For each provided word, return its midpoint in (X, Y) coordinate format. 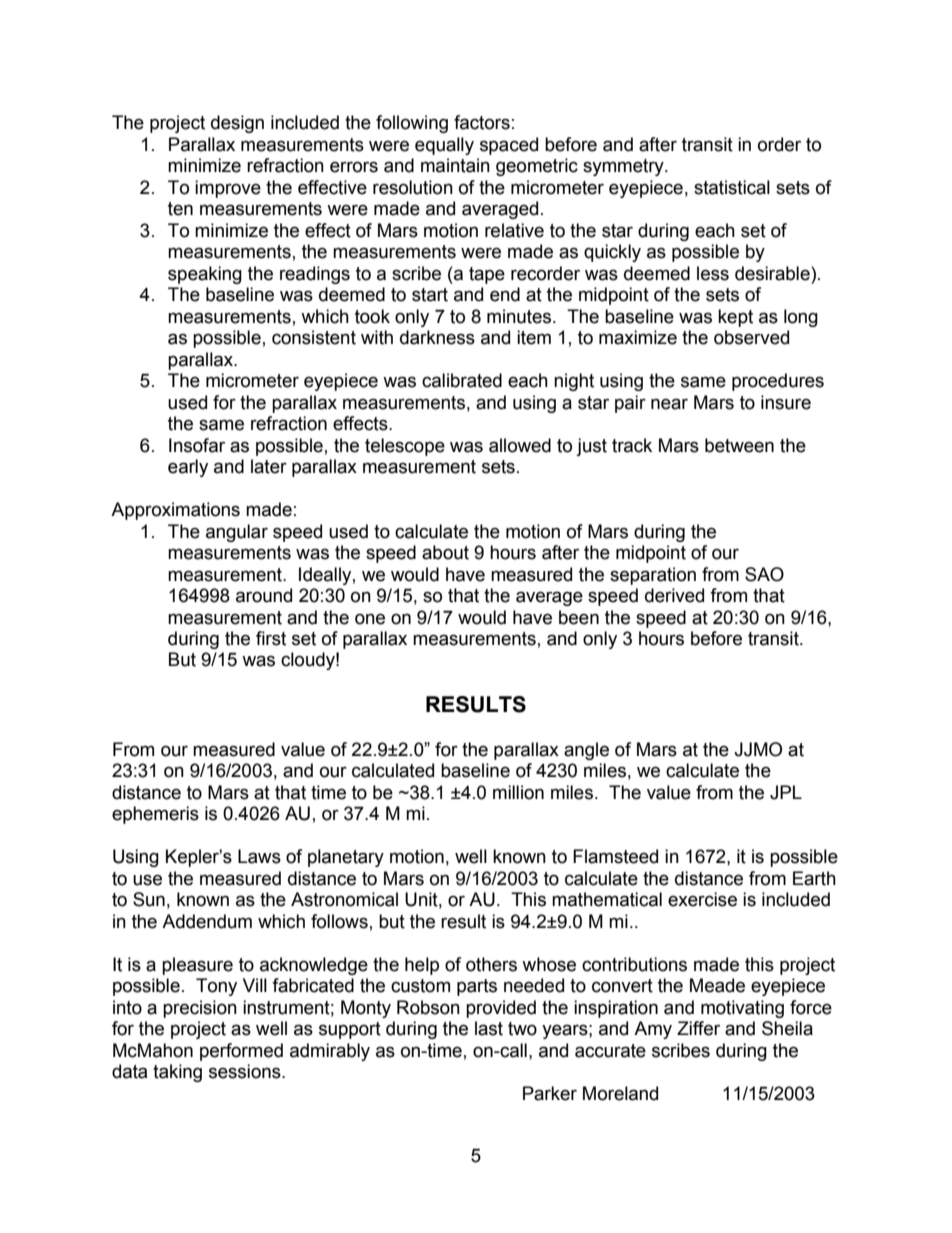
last (489, 1028)
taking (177, 1073)
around (264, 595)
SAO (764, 574)
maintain (455, 165)
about (445, 552)
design (237, 124)
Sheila (787, 1028)
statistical (732, 187)
